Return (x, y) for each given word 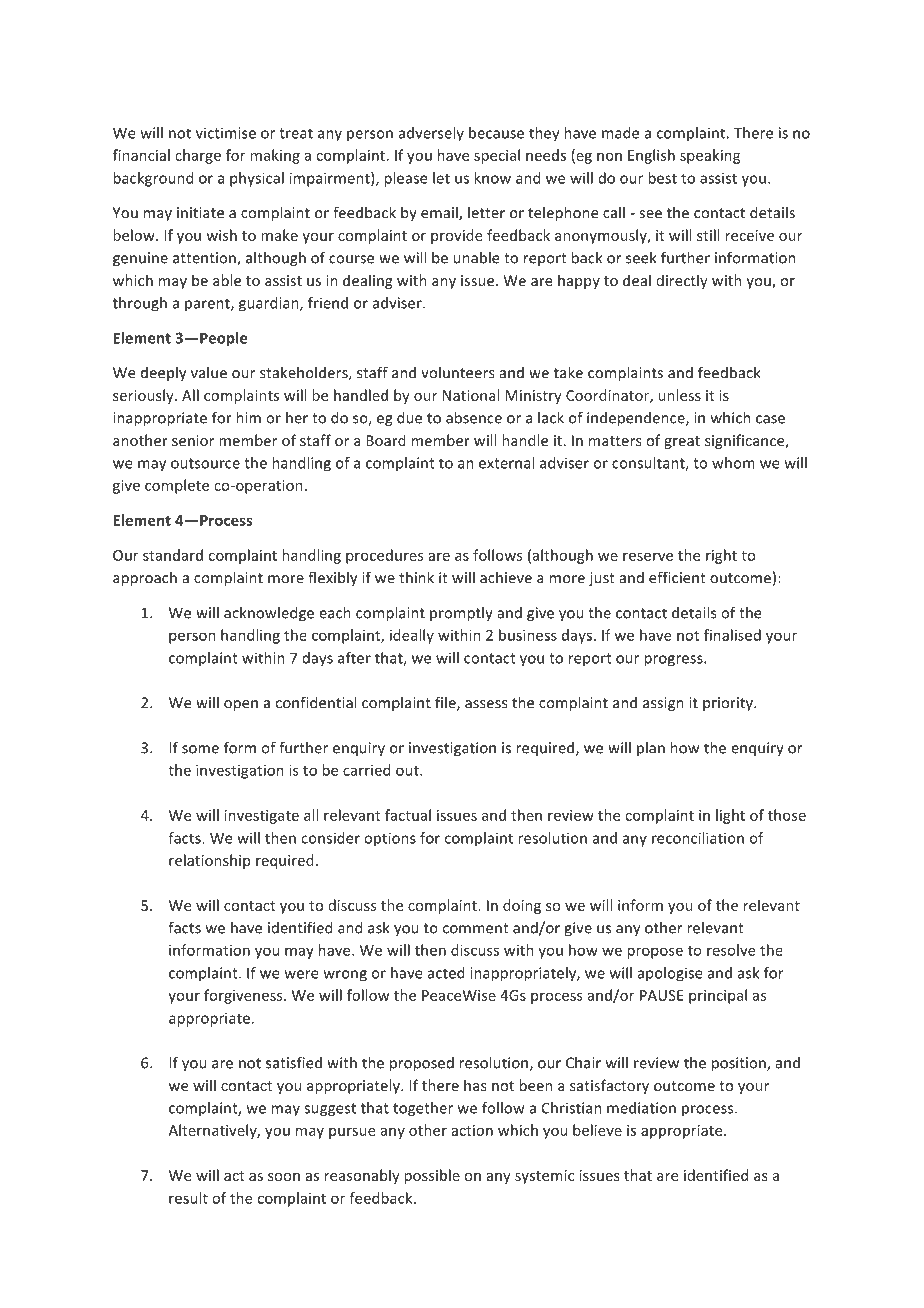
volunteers (458, 373)
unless (680, 395)
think (416, 577)
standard (173, 555)
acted (446, 973)
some (200, 749)
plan (651, 749)
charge (198, 156)
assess (486, 704)
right (721, 556)
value (209, 372)
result (188, 1198)
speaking (710, 156)
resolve (731, 950)
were (301, 974)
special (497, 156)
